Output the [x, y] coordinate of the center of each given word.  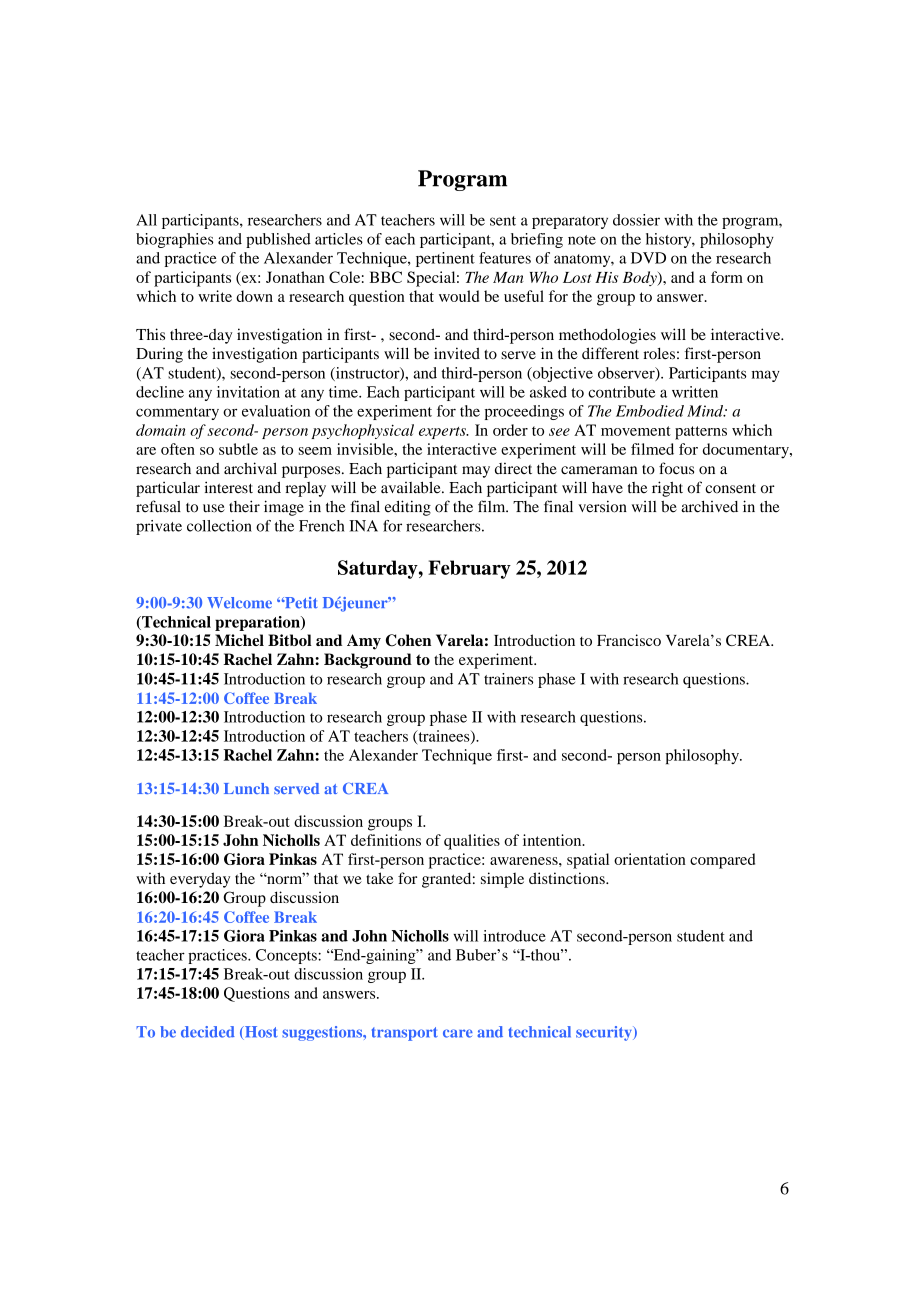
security [605, 1033]
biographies [174, 240]
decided [208, 1032]
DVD [648, 258]
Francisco [629, 640]
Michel [239, 640]
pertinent [445, 259]
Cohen [408, 640]
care [458, 1033]
